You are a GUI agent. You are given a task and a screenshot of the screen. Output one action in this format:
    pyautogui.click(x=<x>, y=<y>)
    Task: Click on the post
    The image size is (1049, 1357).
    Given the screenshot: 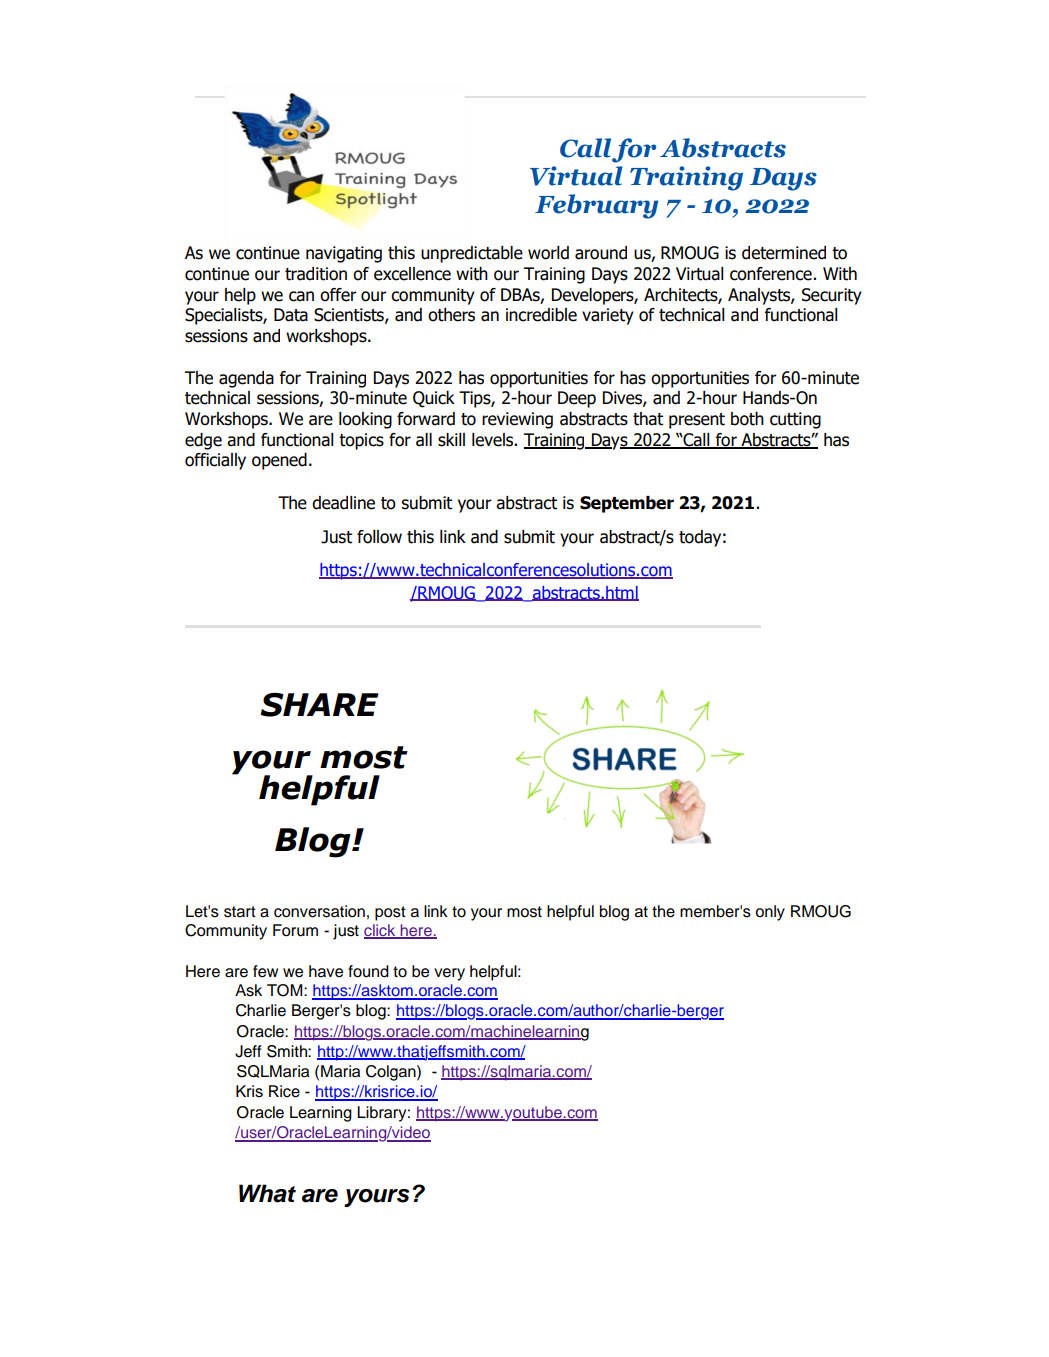 What is the action you would take?
    pyautogui.click(x=390, y=913)
